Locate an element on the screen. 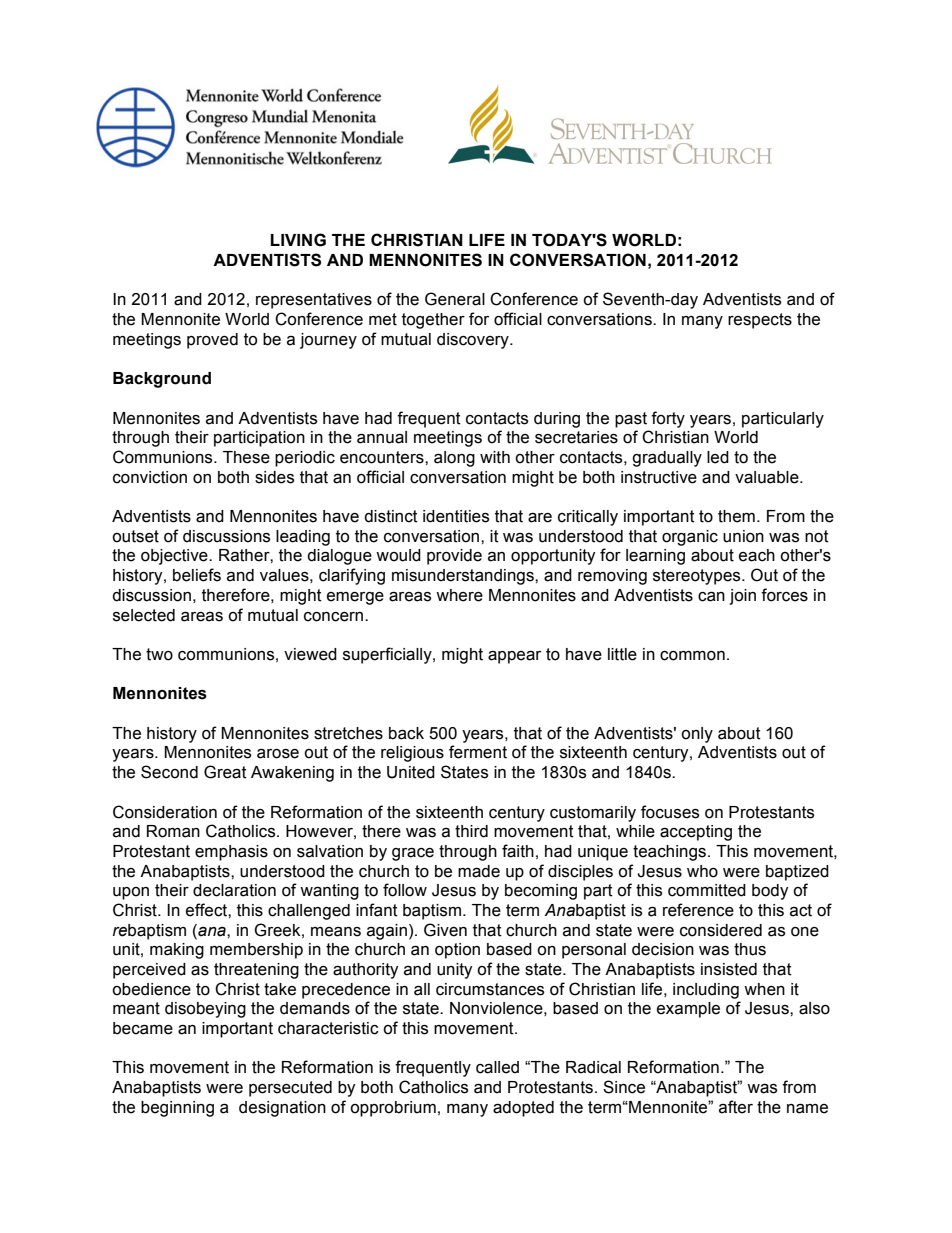 The width and height of the screenshot is (952, 1233). General is located at coordinates (455, 299).
